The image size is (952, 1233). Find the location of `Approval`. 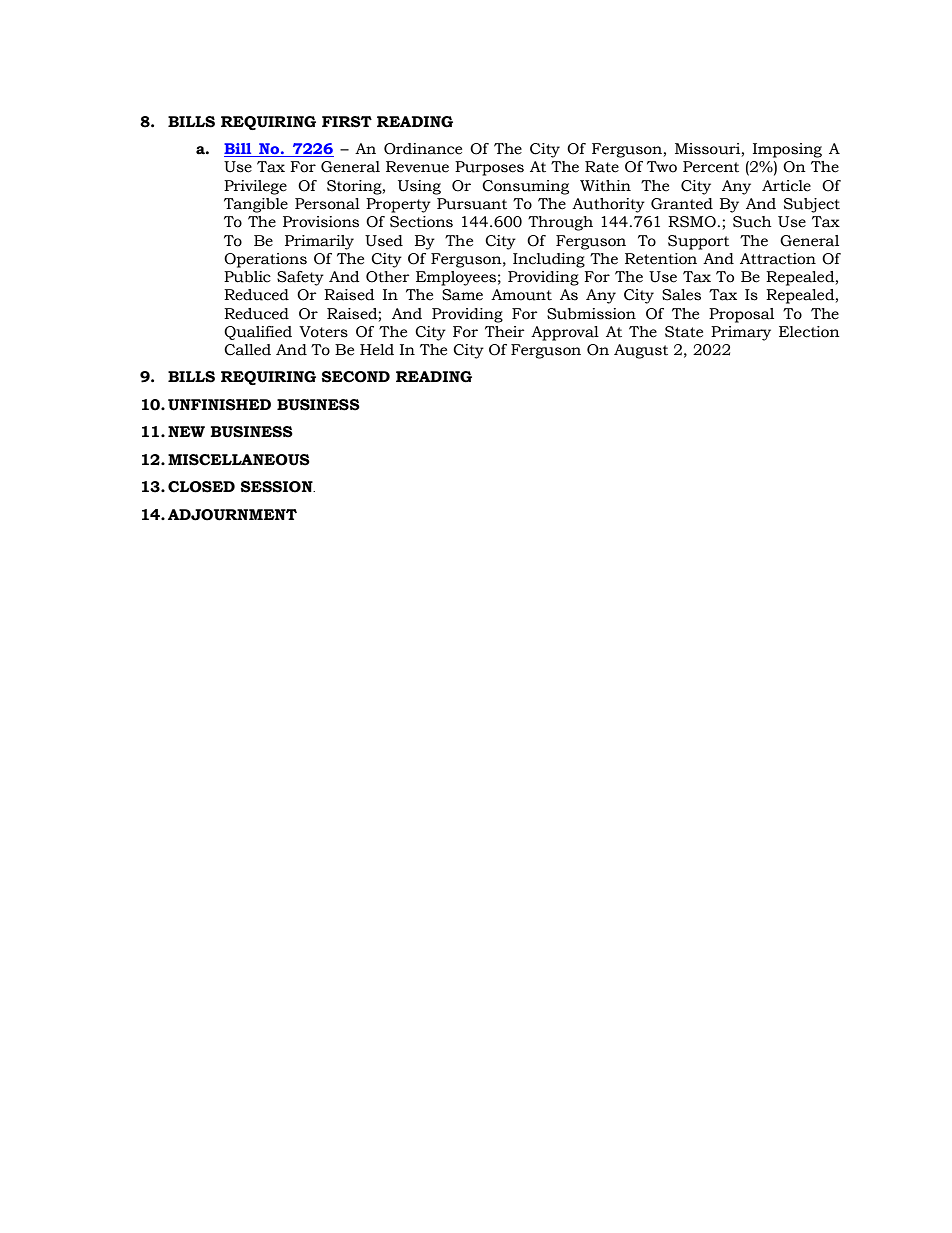

Approval is located at coordinates (565, 333).
